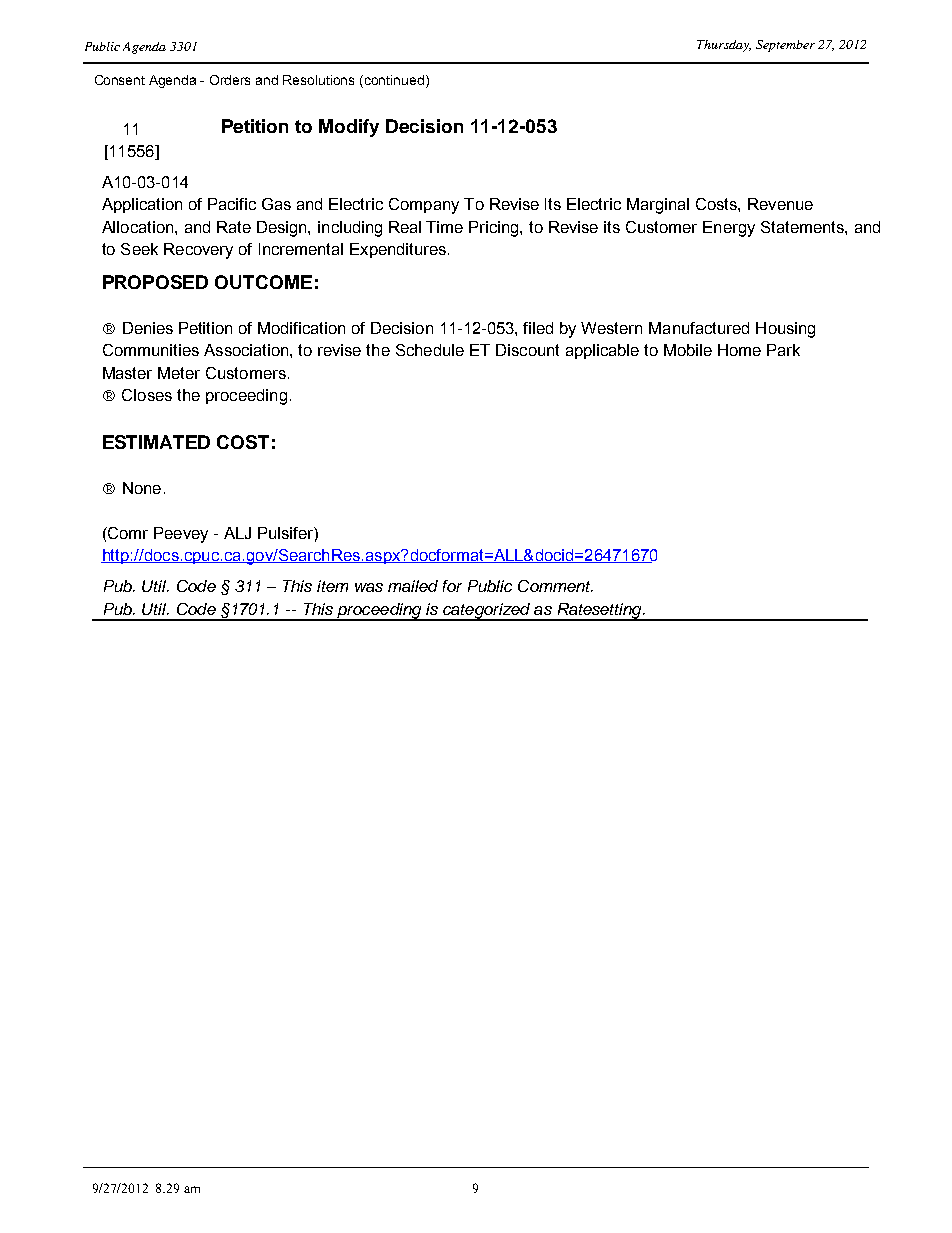  What do you see at coordinates (430, 350) in the screenshot?
I see `Schedule` at bounding box center [430, 350].
